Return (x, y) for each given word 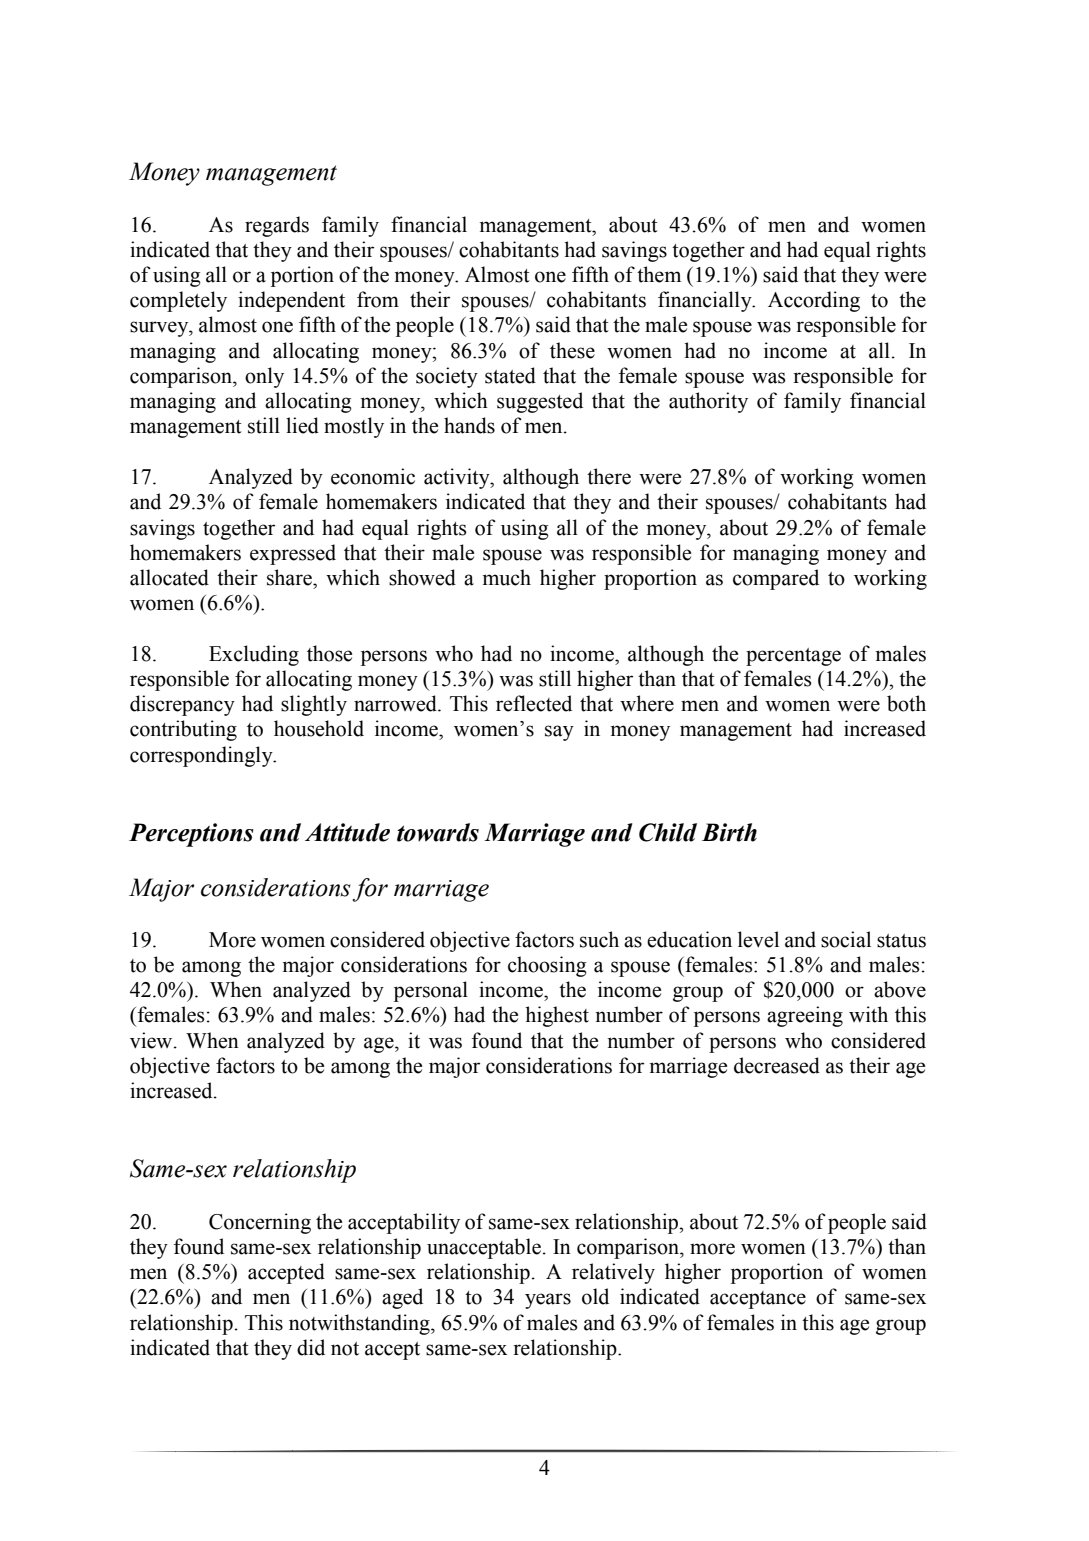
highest (557, 1016)
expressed (293, 554)
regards (277, 226)
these (572, 350)
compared (776, 579)
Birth (729, 832)
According (814, 301)
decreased (777, 1065)
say (559, 733)
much (507, 577)
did (311, 1347)
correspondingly (202, 756)
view (152, 1040)
